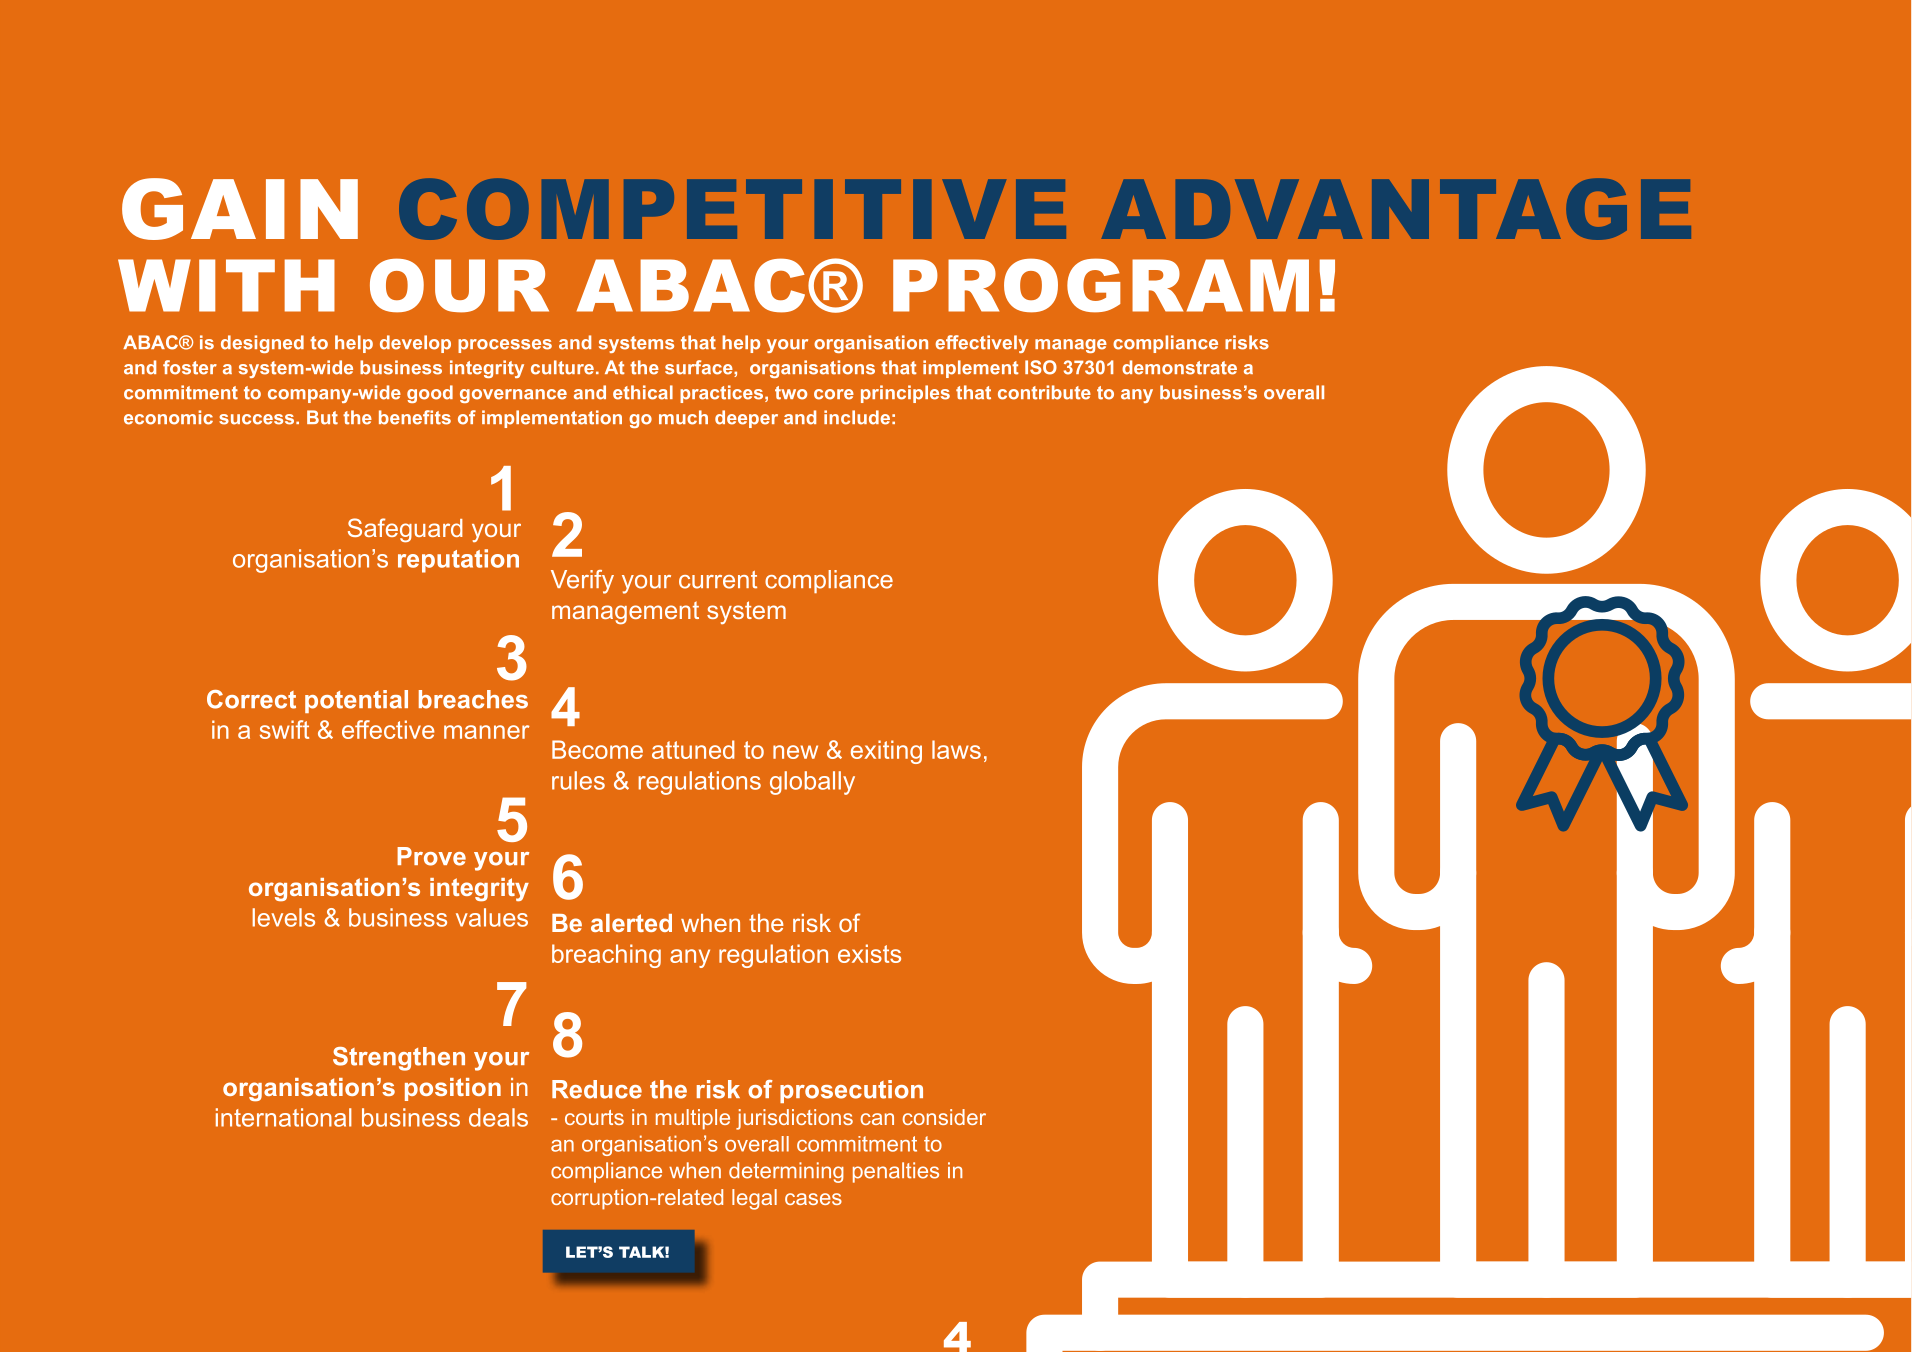  What do you see at coordinates (1396, 209) in the image?
I see `ADVANTAGE` at bounding box center [1396, 209].
